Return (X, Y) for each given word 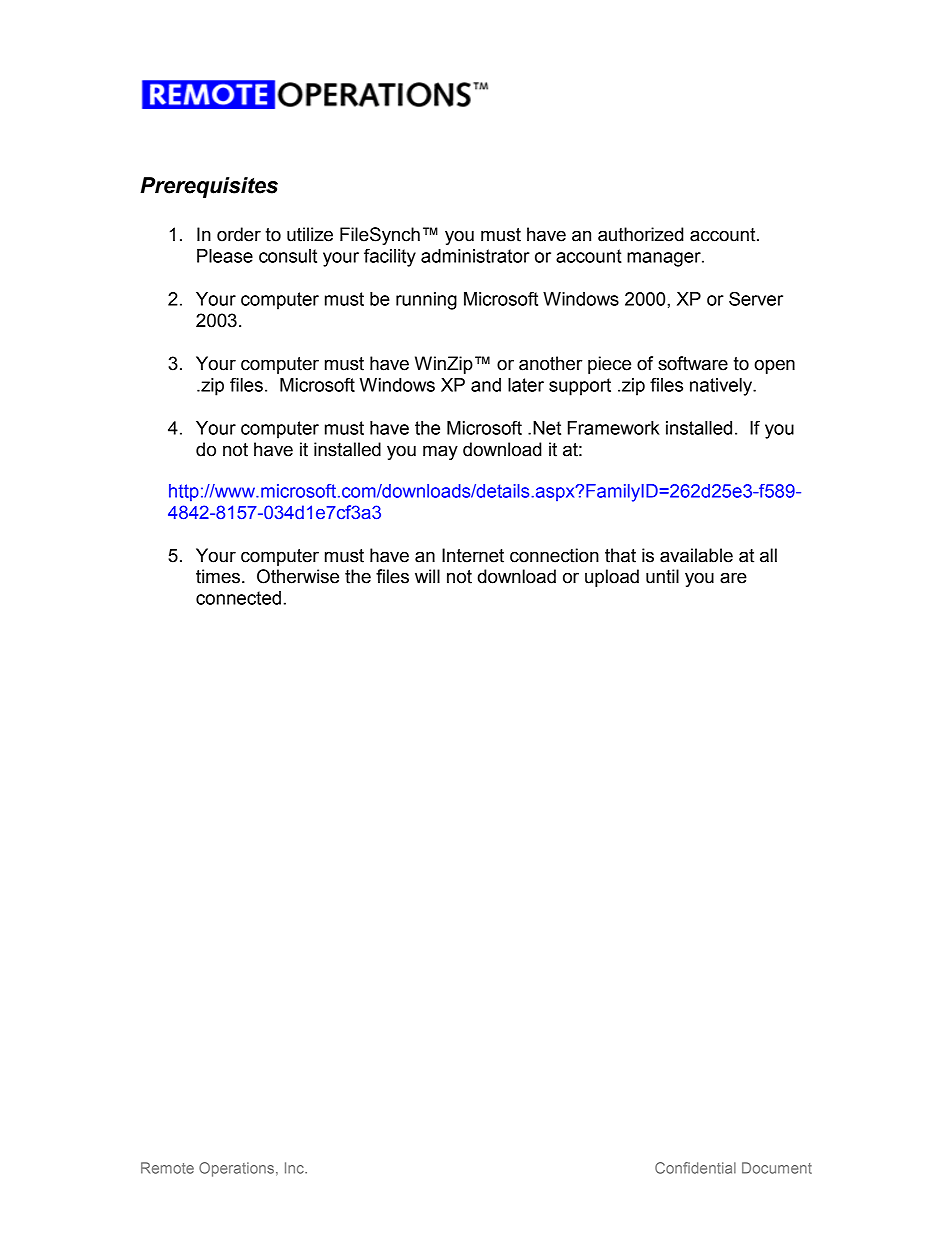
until (662, 576)
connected (238, 598)
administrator (475, 256)
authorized (641, 234)
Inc (295, 1168)
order (239, 234)
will (427, 576)
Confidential (695, 1168)
